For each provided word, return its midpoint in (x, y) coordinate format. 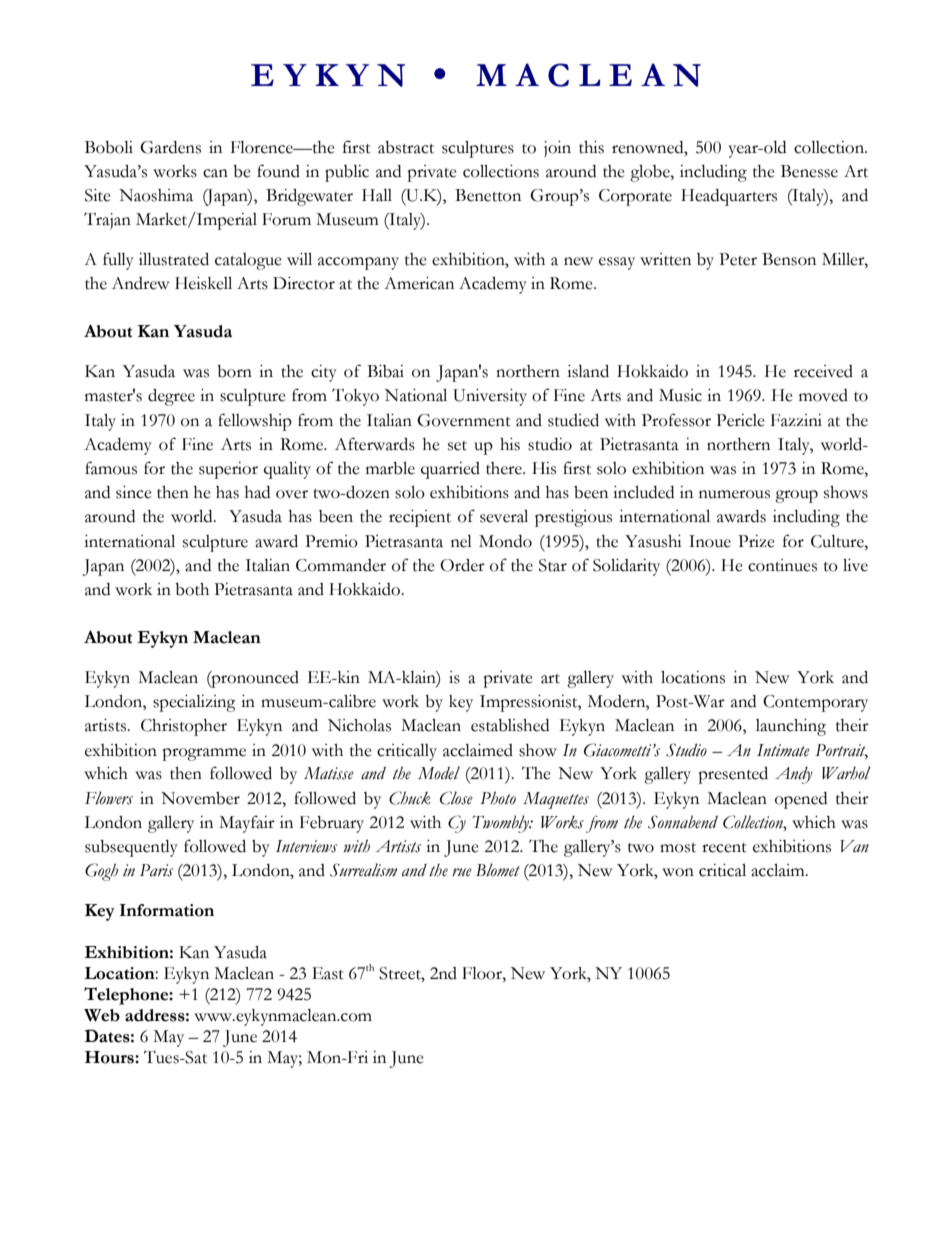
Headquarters (729, 197)
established (510, 725)
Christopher (184, 727)
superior (228, 470)
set (457, 446)
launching (791, 727)
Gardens (170, 147)
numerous (734, 494)
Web (102, 1015)
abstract (406, 147)
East (328, 973)
